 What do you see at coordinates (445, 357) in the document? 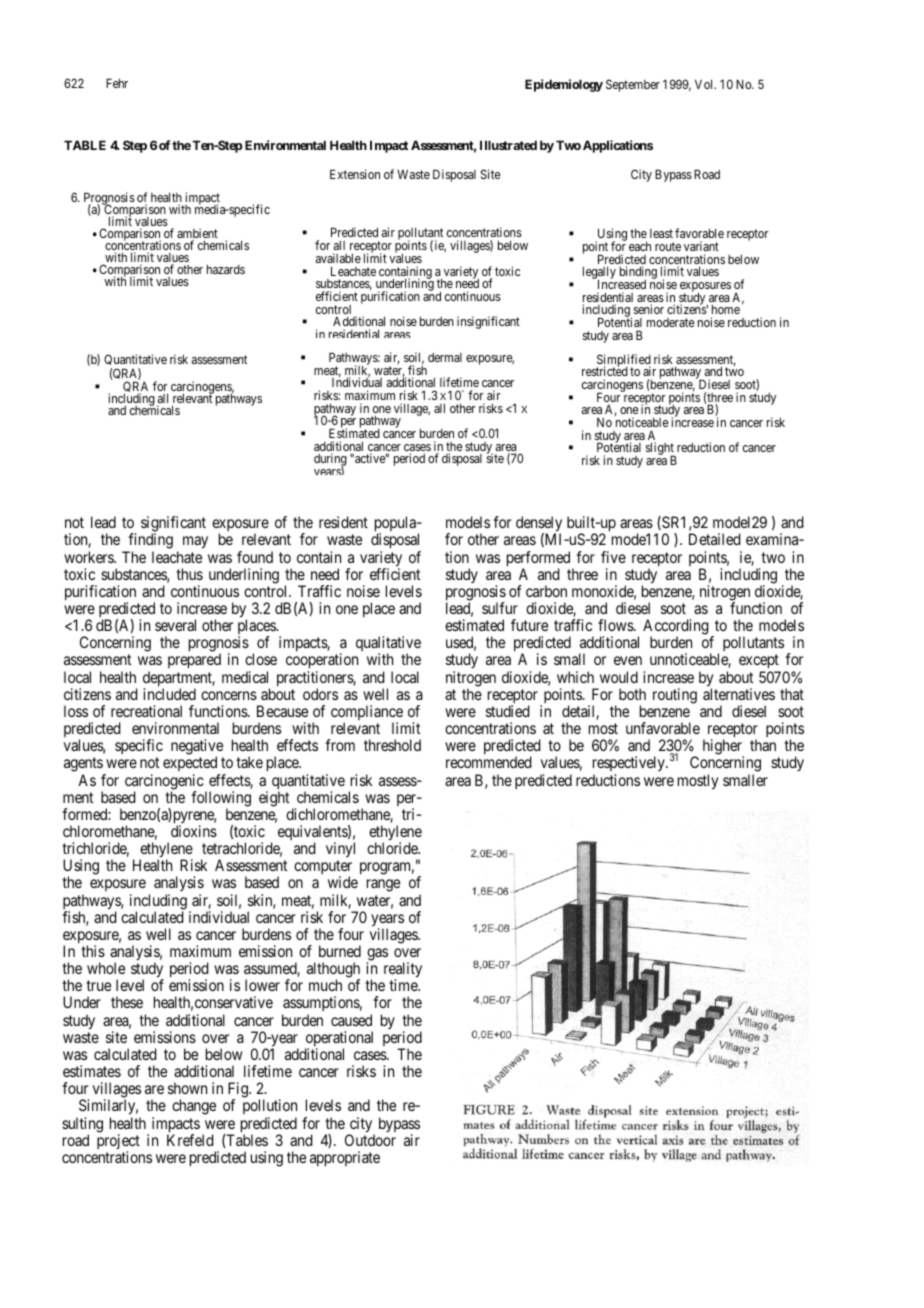
I see `dermal` at bounding box center [445, 357].
